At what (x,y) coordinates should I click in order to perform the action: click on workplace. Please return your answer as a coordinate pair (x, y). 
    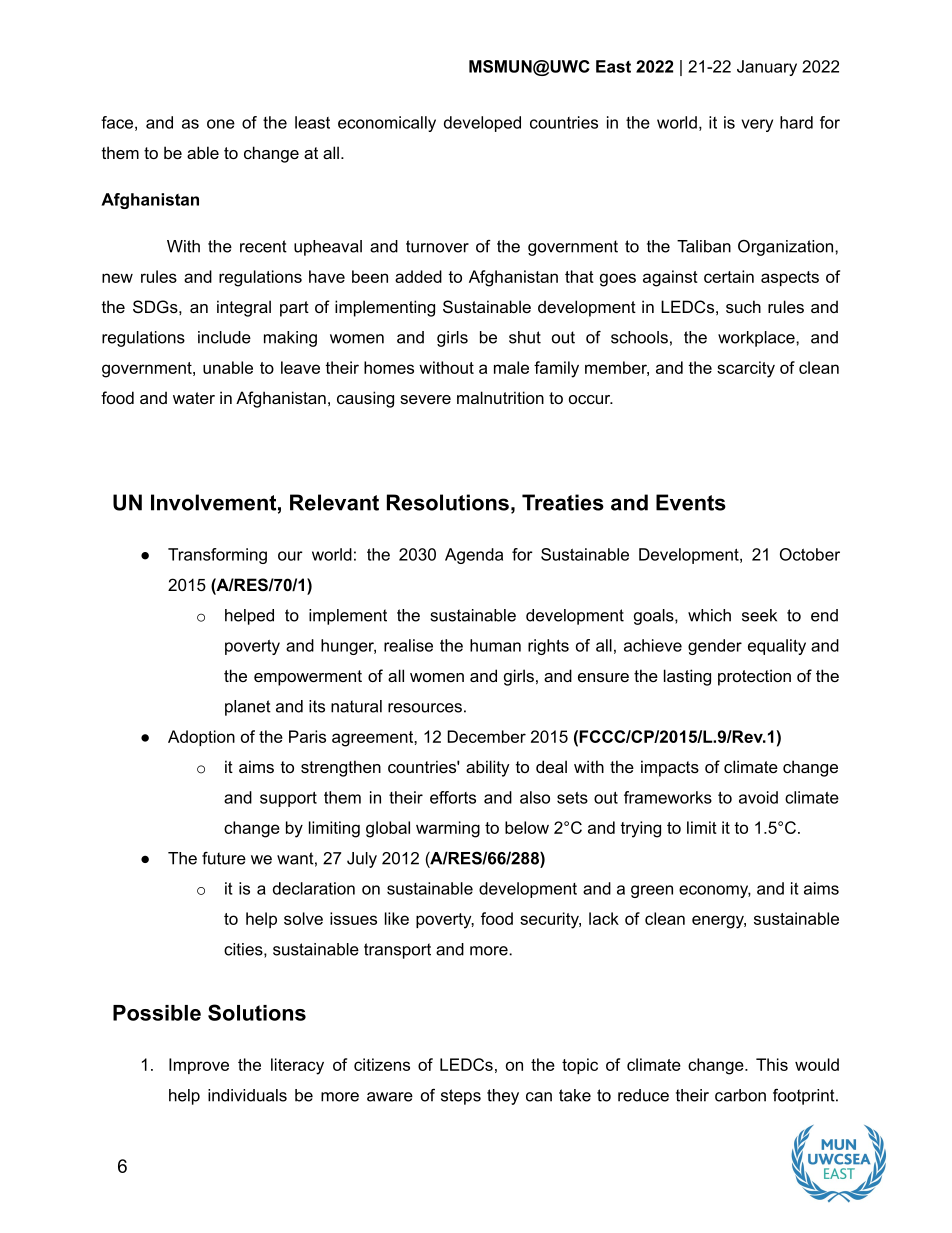
    Looking at the image, I should click on (757, 339).
